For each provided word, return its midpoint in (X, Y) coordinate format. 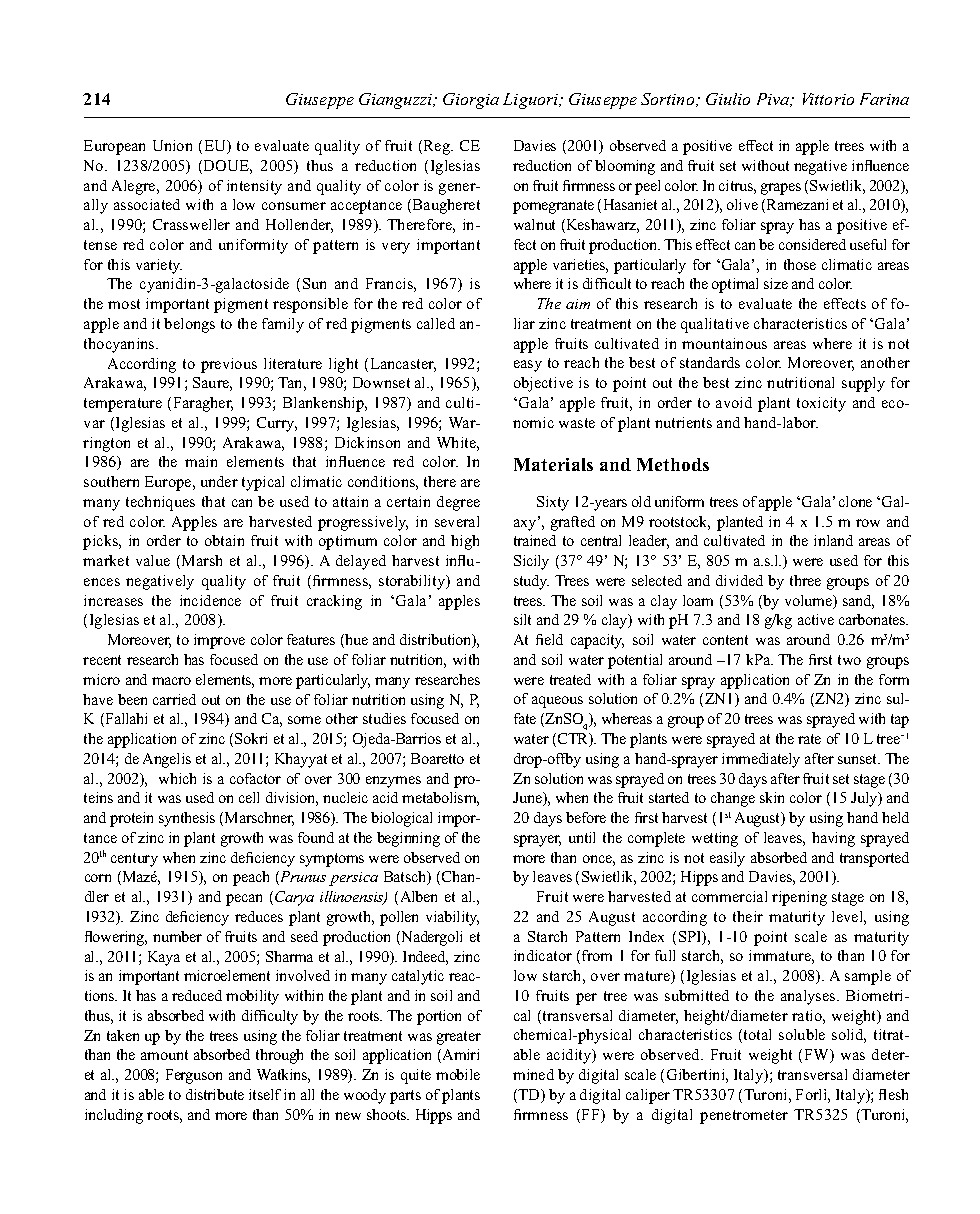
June (529, 799)
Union (172, 145)
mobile (458, 1074)
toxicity (821, 404)
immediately (761, 760)
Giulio (728, 99)
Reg (438, 147)
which (177, 778)
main (201, 461)
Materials (553, 464)
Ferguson (194, 1076)
